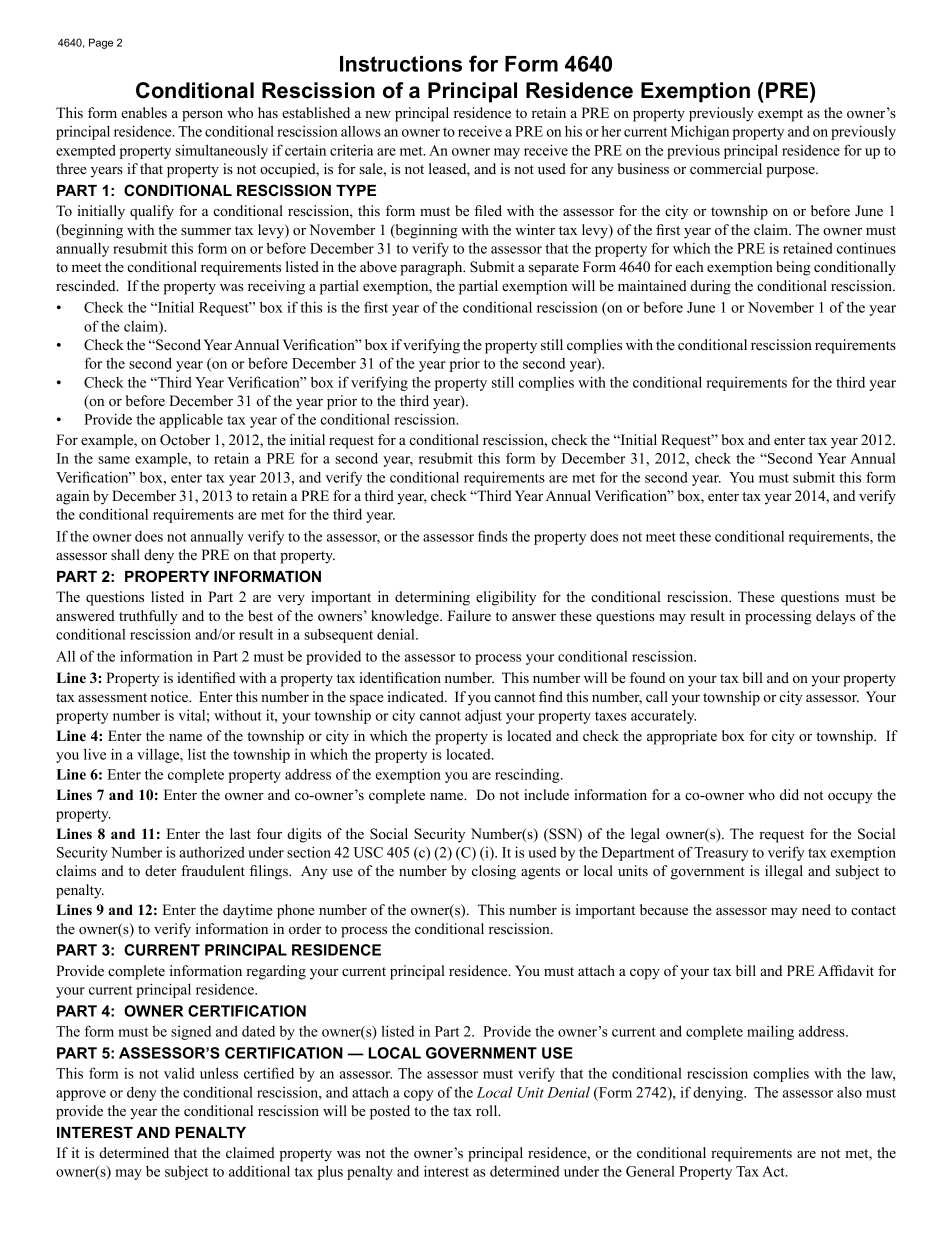 The image size is (952, 1233). What do you see at coordinates (179, 1073) in the page?
I see `valid` at bounding box center [179, 1073].
